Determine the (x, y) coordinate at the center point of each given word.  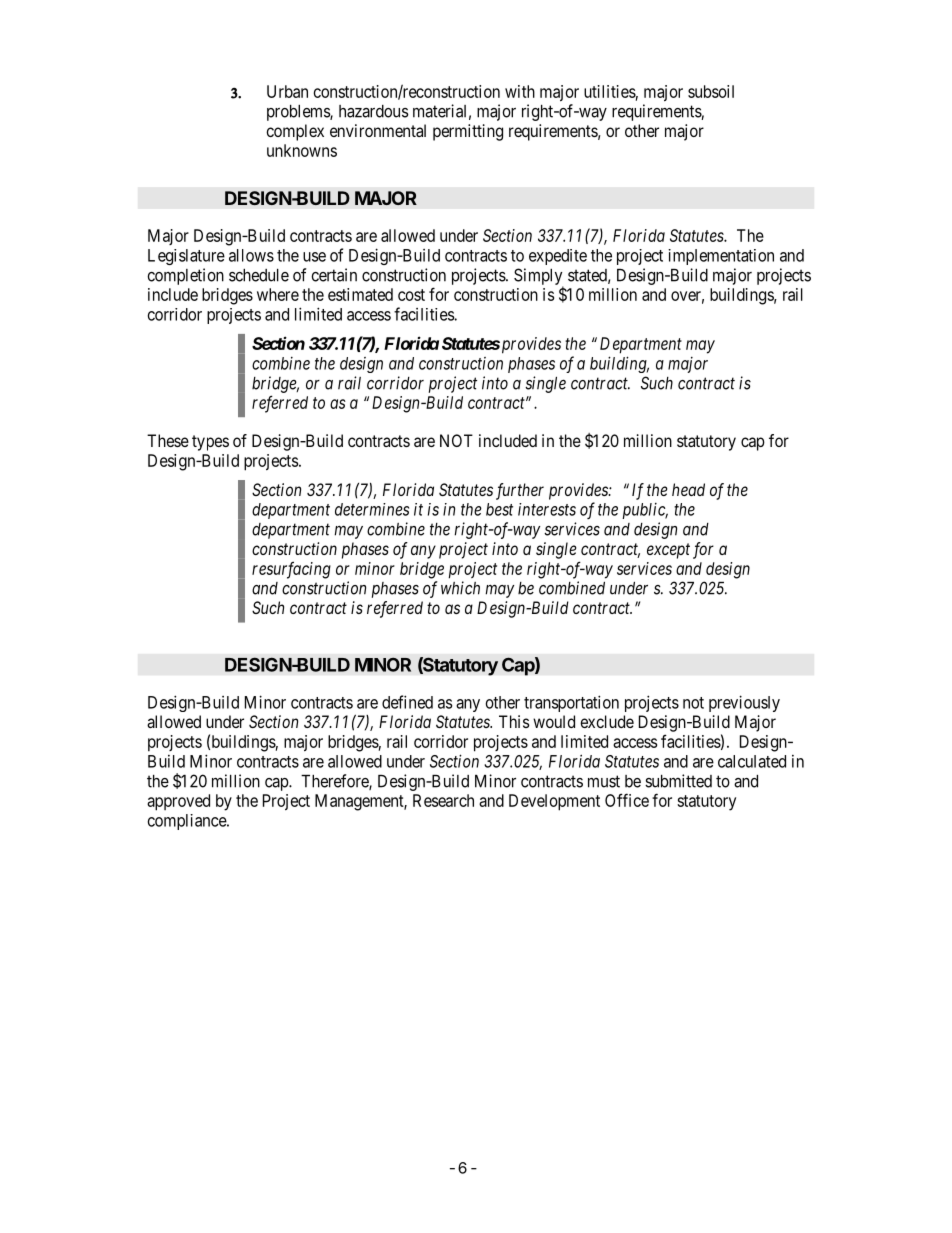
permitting (468, 132)
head (688, 489)
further (520, 491)
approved (178, 802)
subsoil (711, 91)
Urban (287, 91)
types (210, 443)
